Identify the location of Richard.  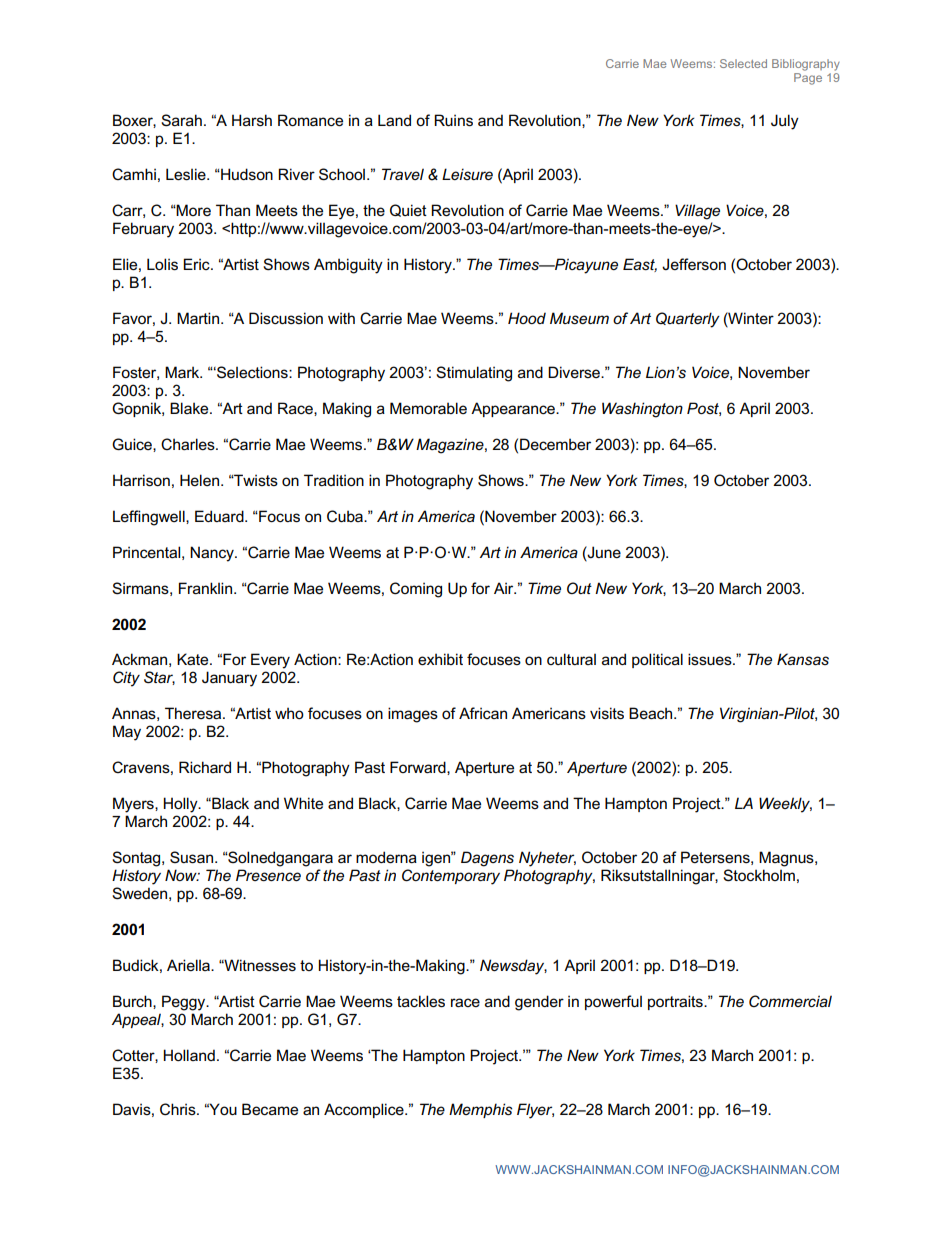
(205, 767).
